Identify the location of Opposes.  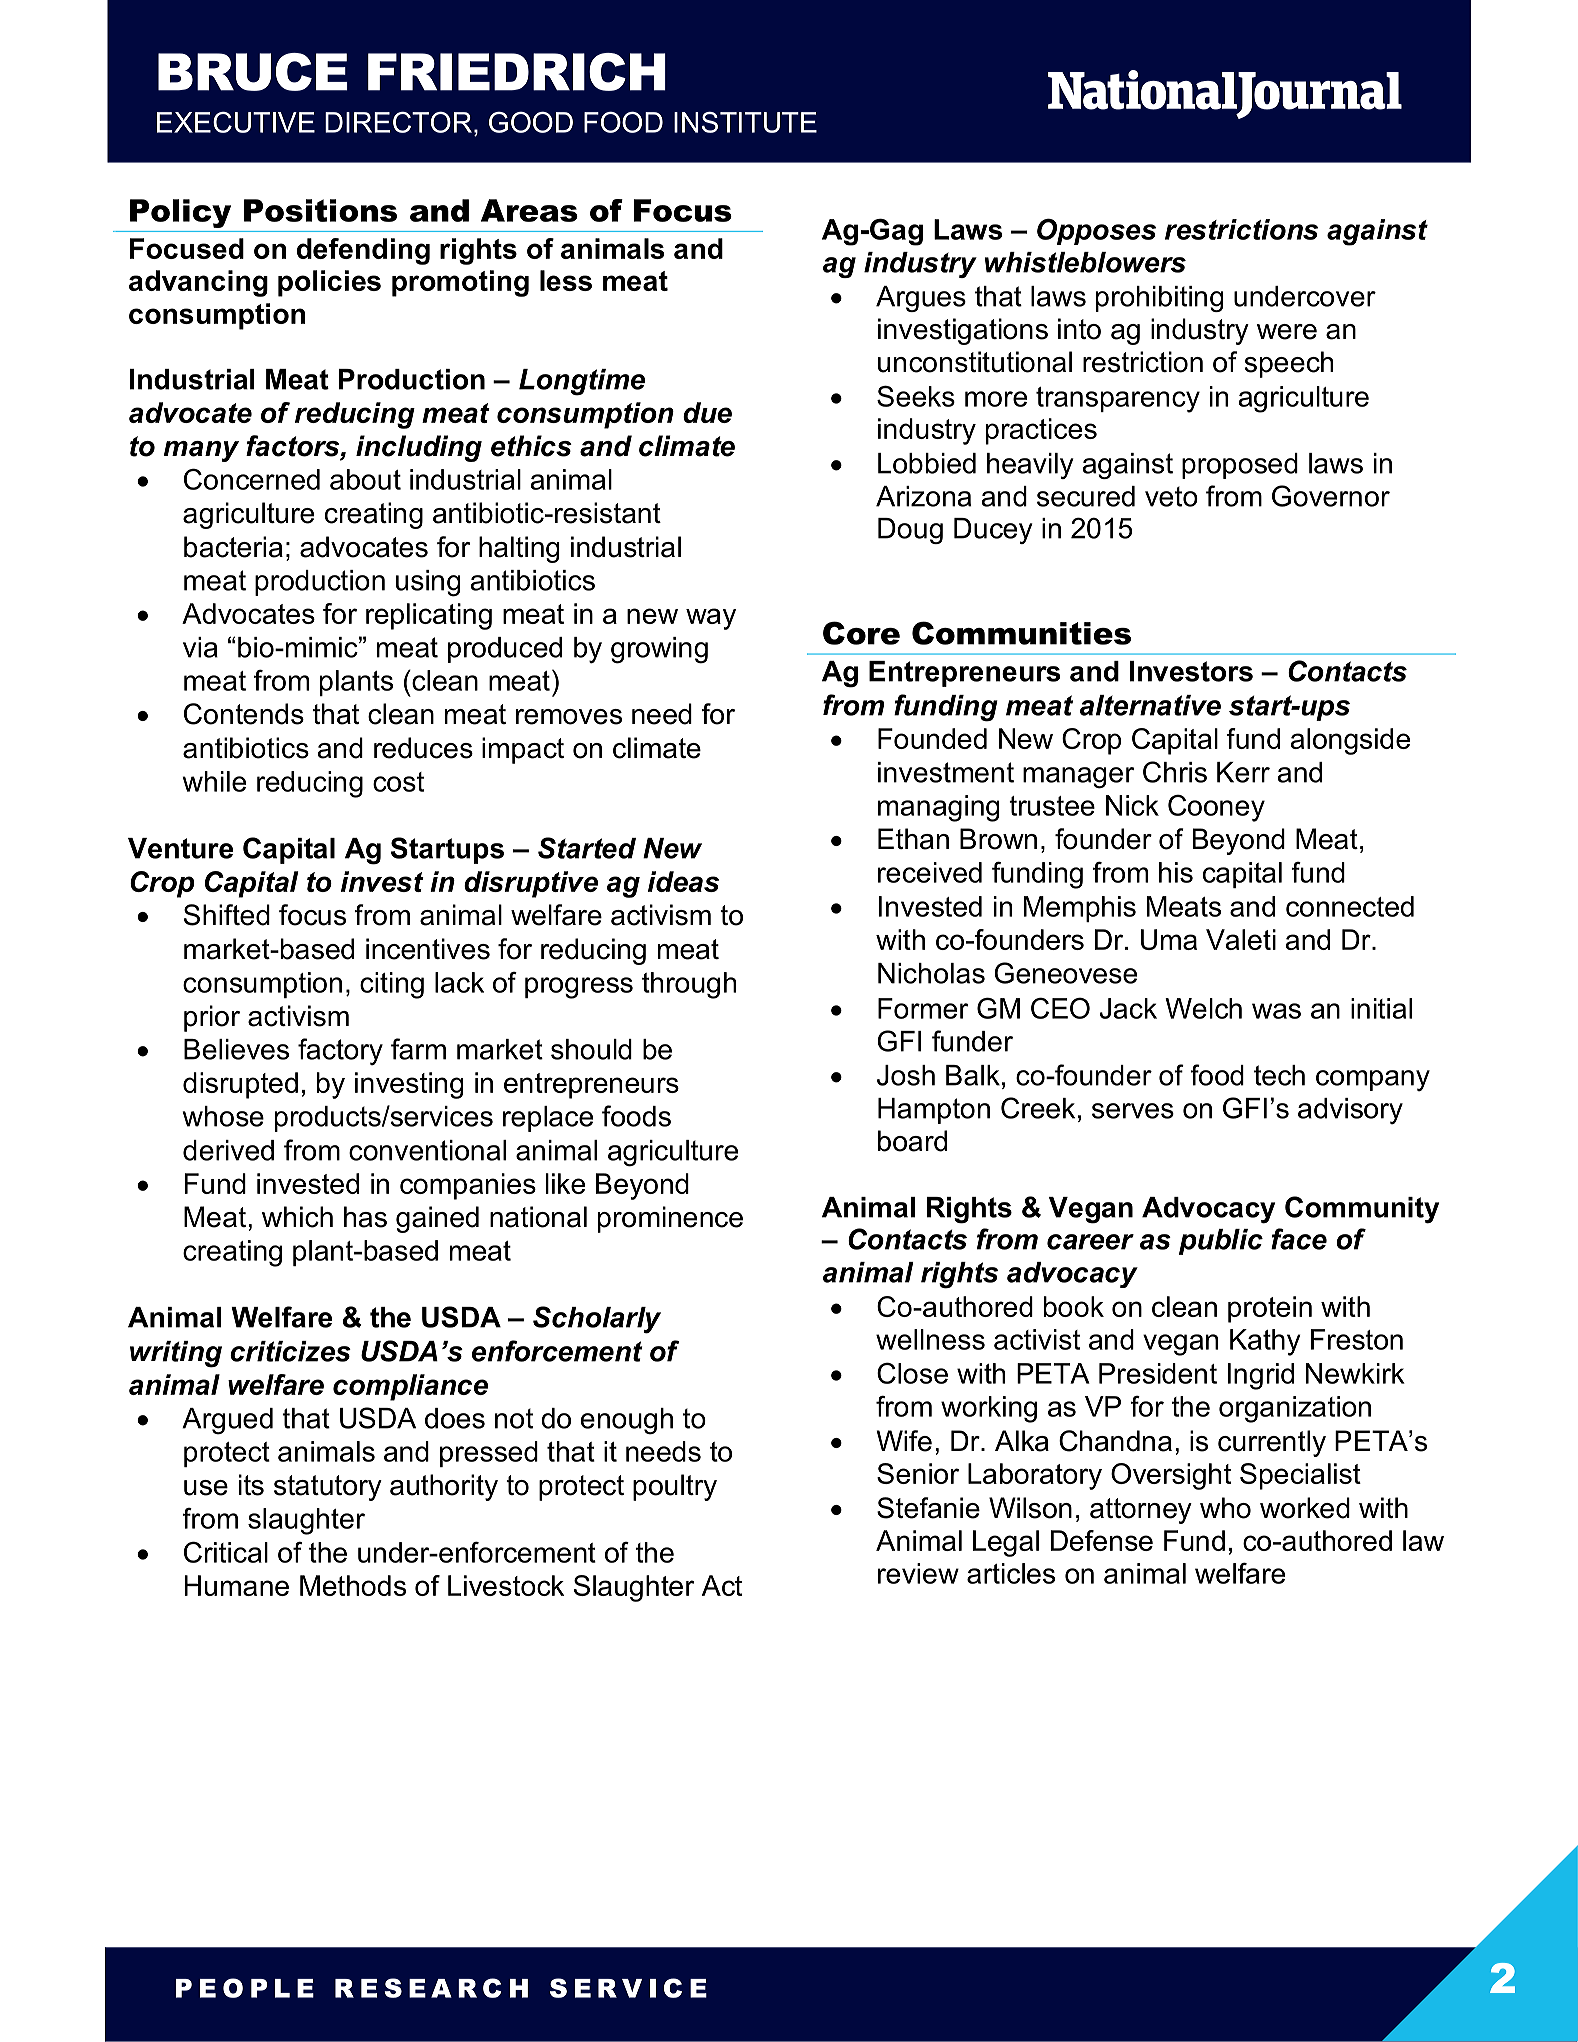
(1096, 231).
